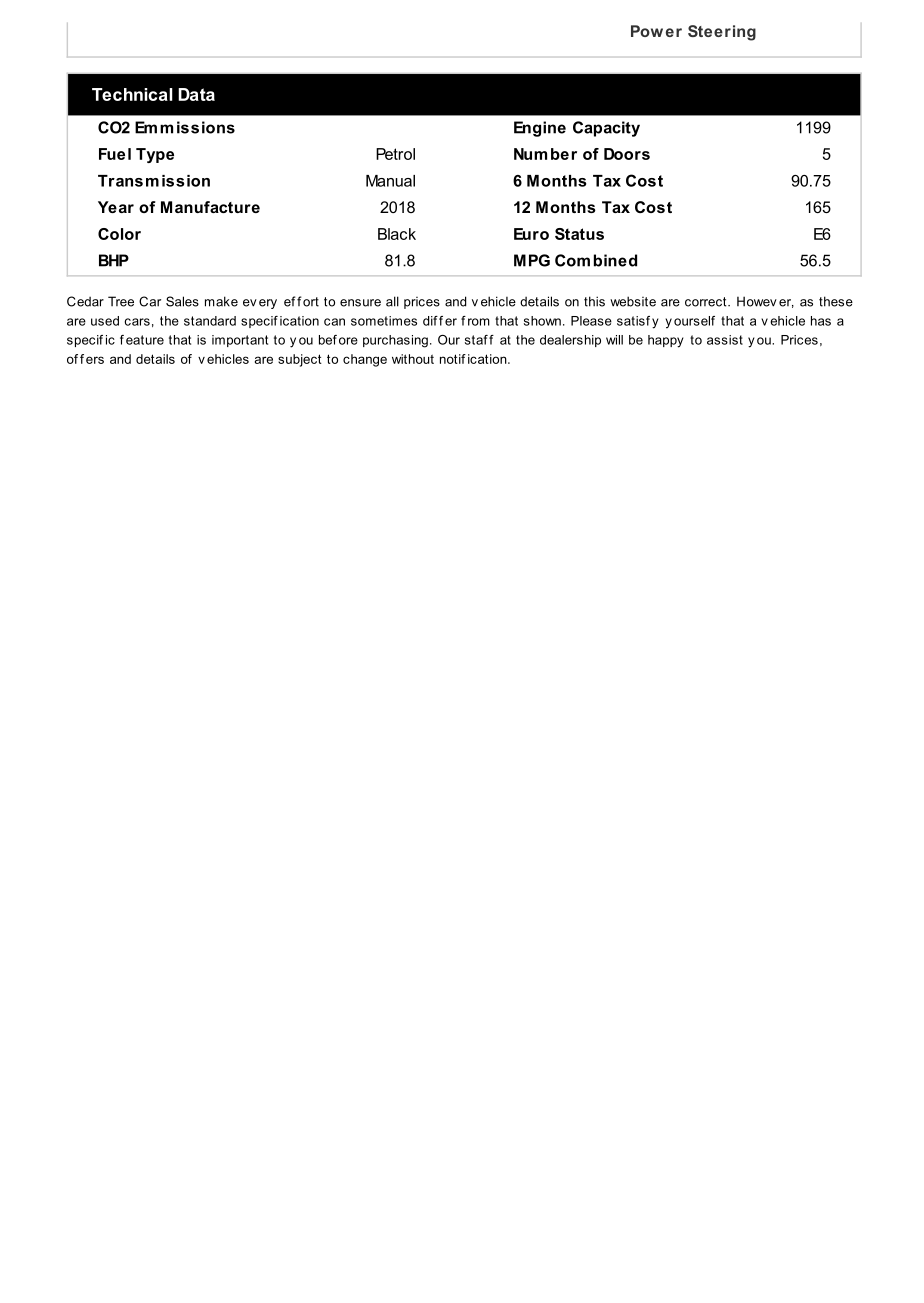 This image has height=1303, width=924. Describe the element at coordinates (182, 301) in the image. I see `Sales` at that location.
